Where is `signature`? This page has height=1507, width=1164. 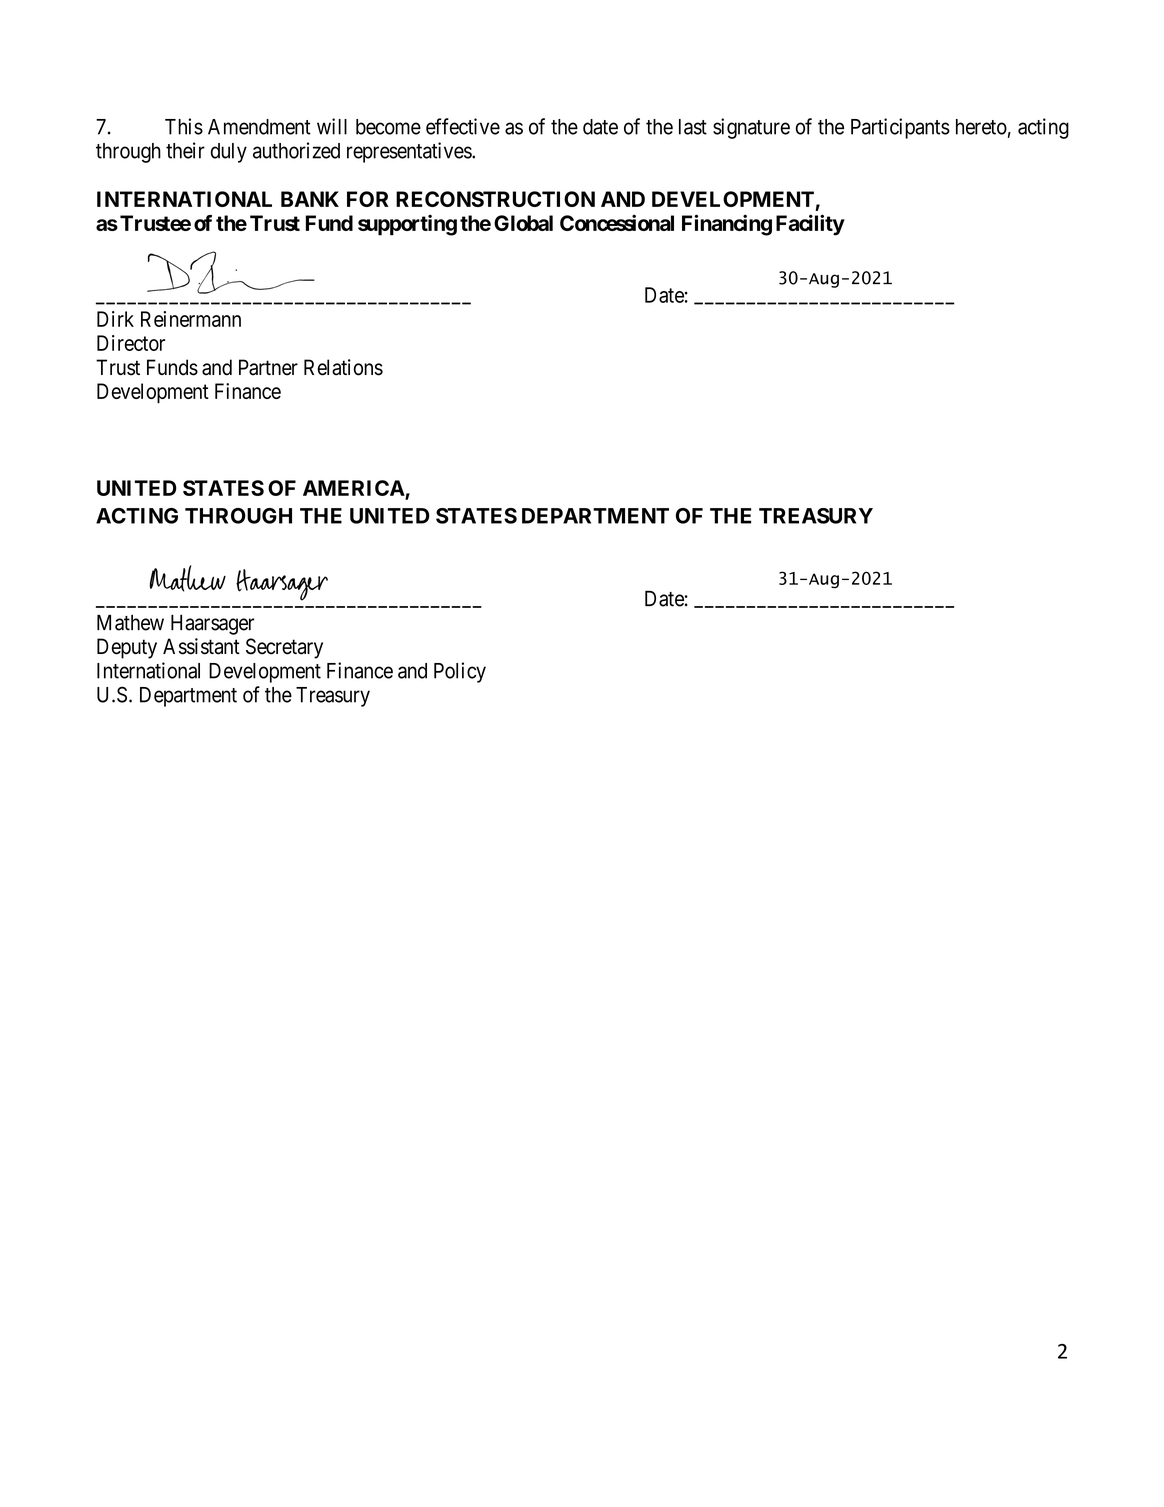 signature is located at coordinates (751, 128).
